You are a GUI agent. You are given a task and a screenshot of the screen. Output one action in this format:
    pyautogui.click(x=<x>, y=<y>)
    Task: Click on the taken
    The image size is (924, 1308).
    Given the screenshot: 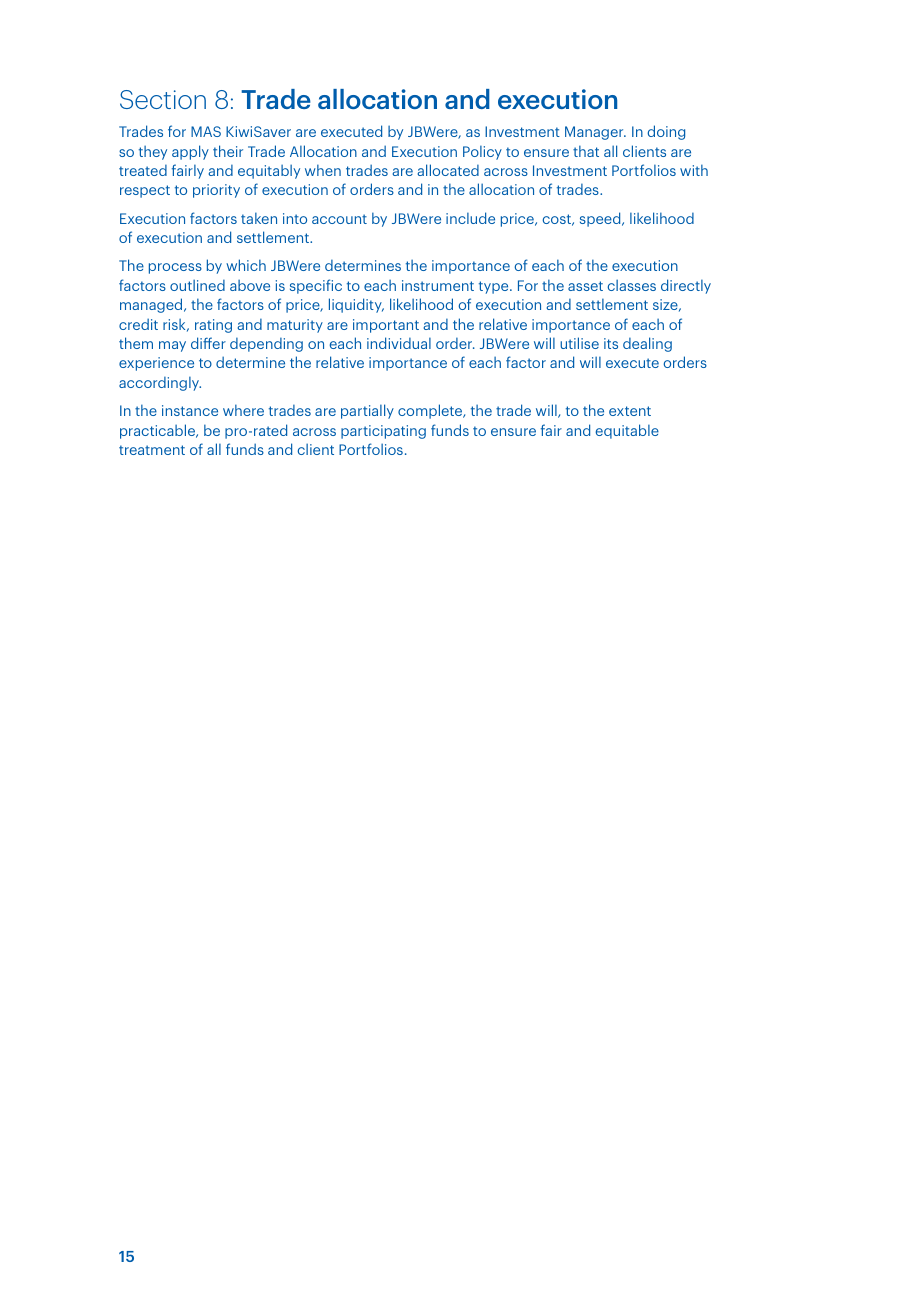 What is the action you would take?
    pyautogui.click(x=259, y=218)
